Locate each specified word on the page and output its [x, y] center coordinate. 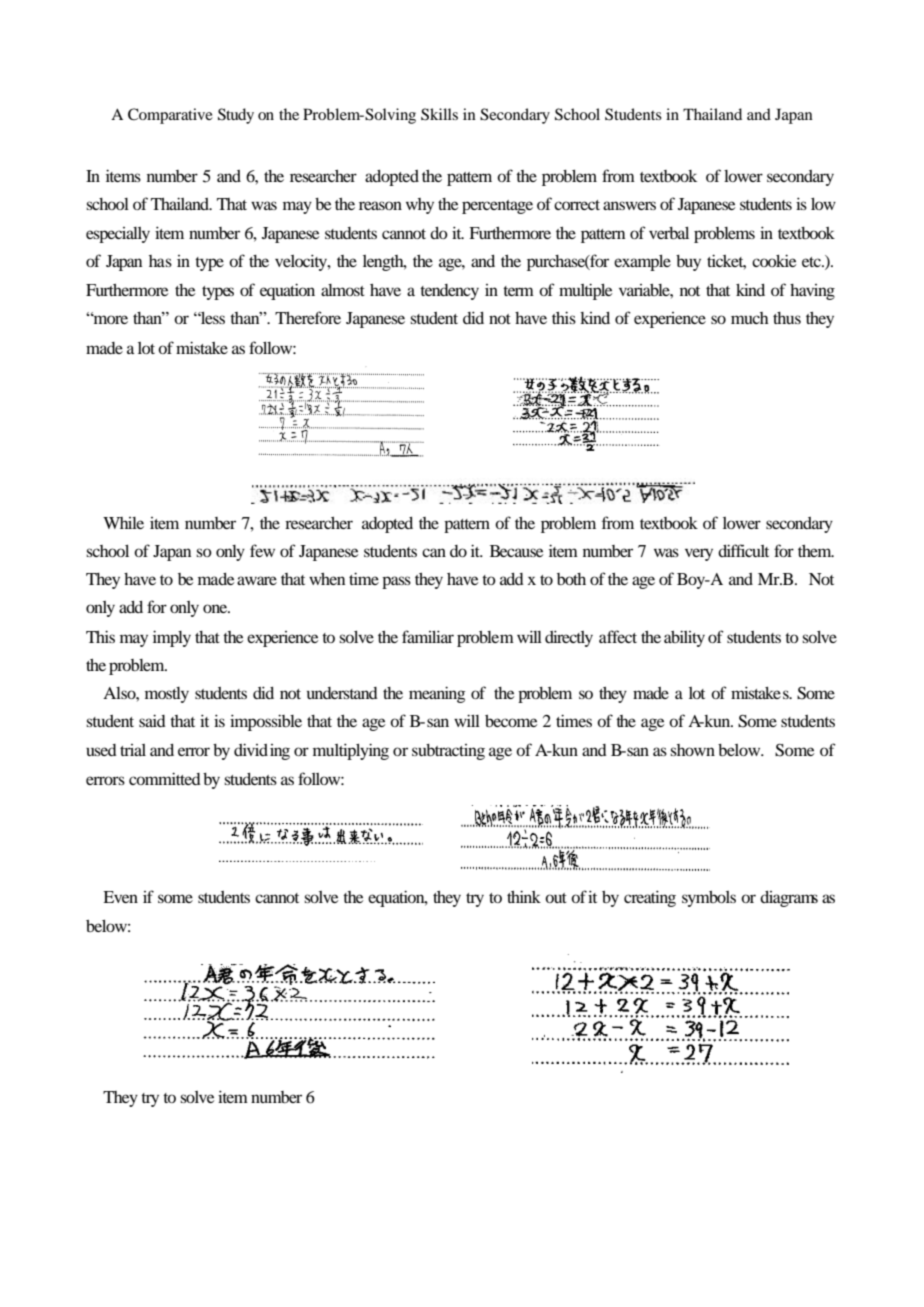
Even [120, 897]
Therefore [308, 317]
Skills [439, 114]
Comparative [170, 116]
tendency [449, 292]
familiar [428, 636]
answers [629, 205]
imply [172, 638]
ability [684, 638]
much [750, 318]
